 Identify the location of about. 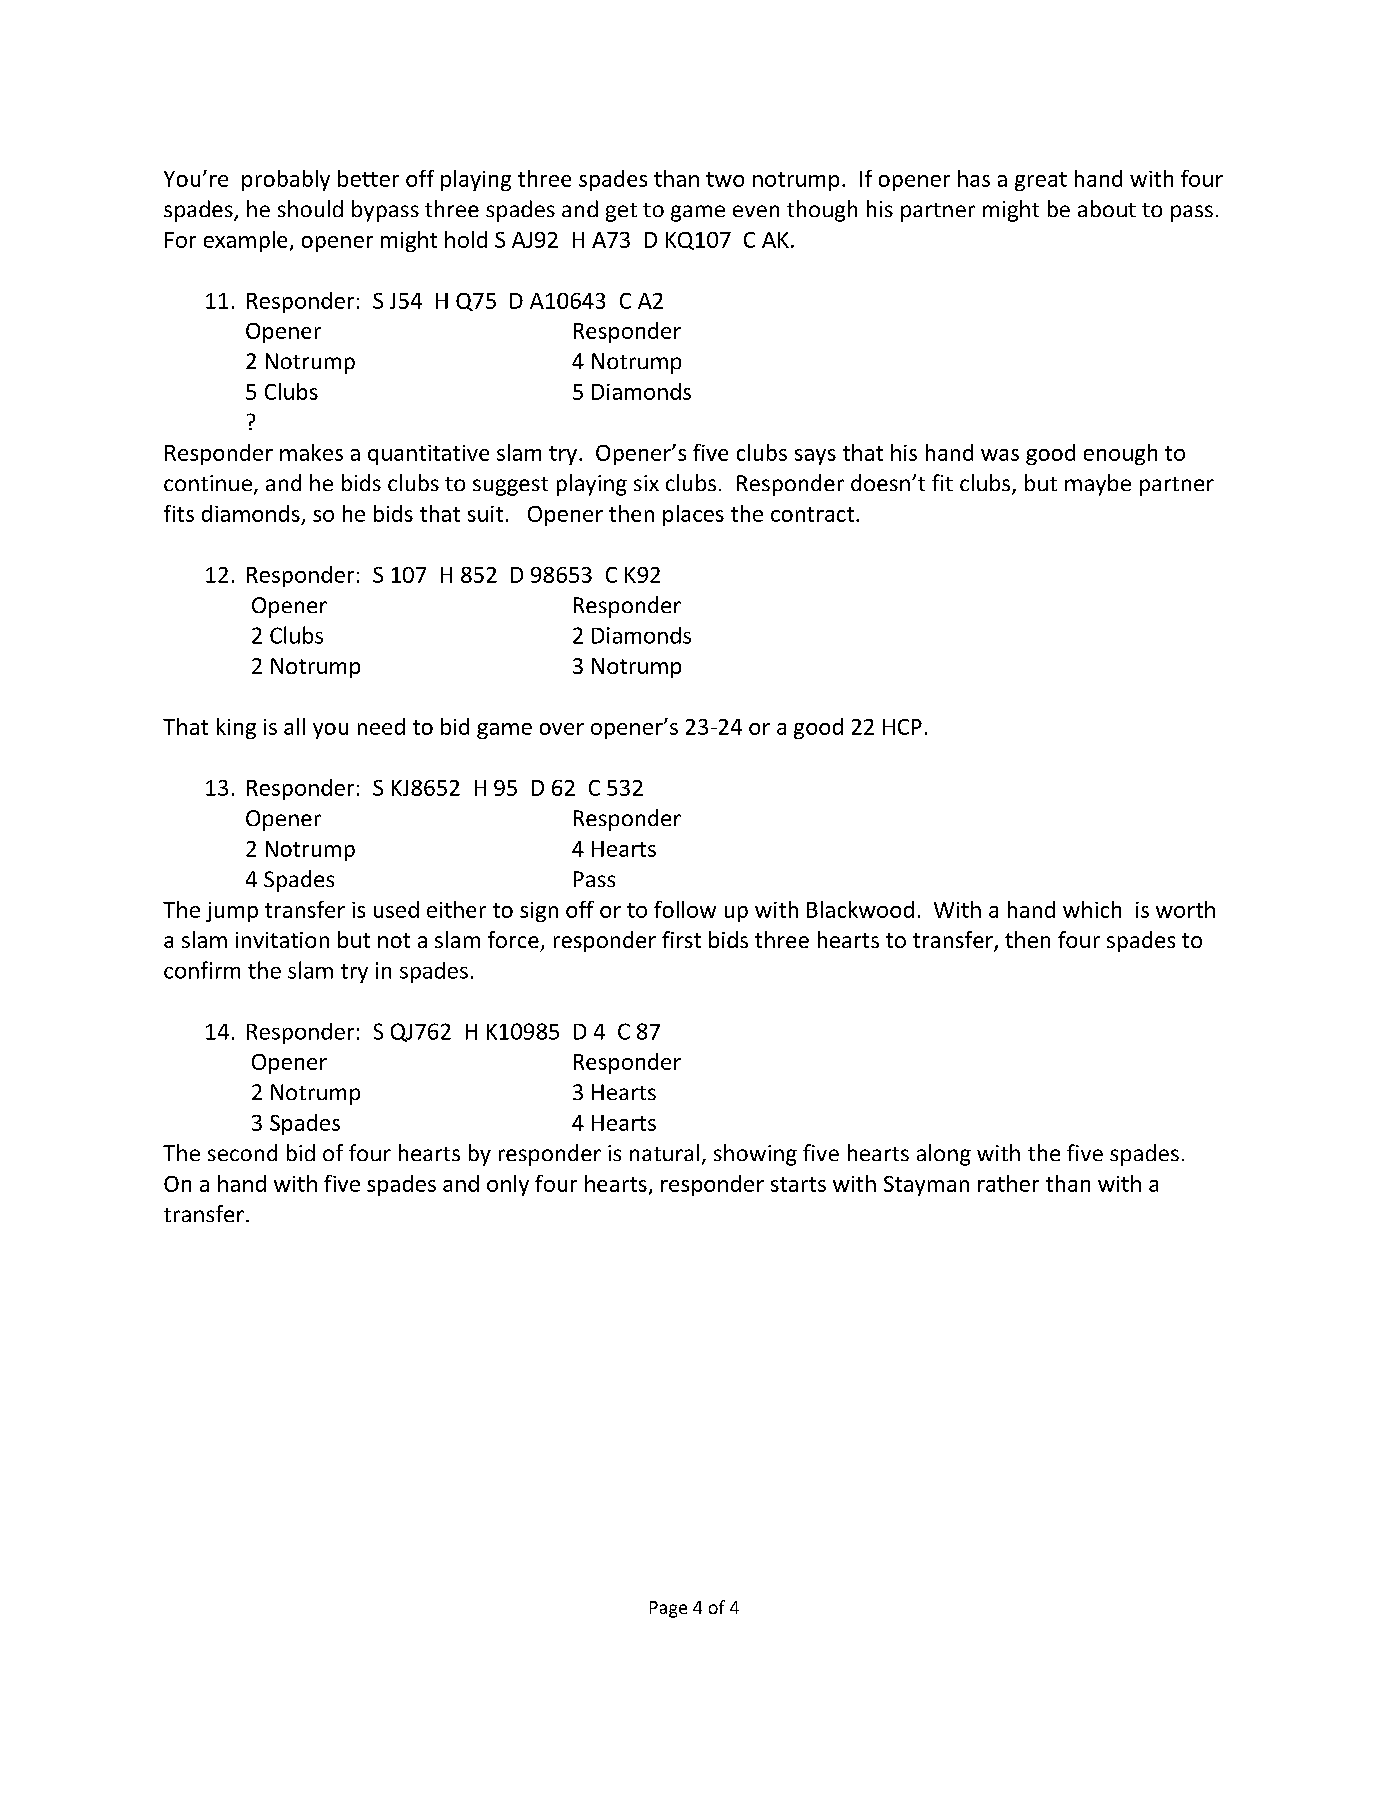
(1107, 208).
